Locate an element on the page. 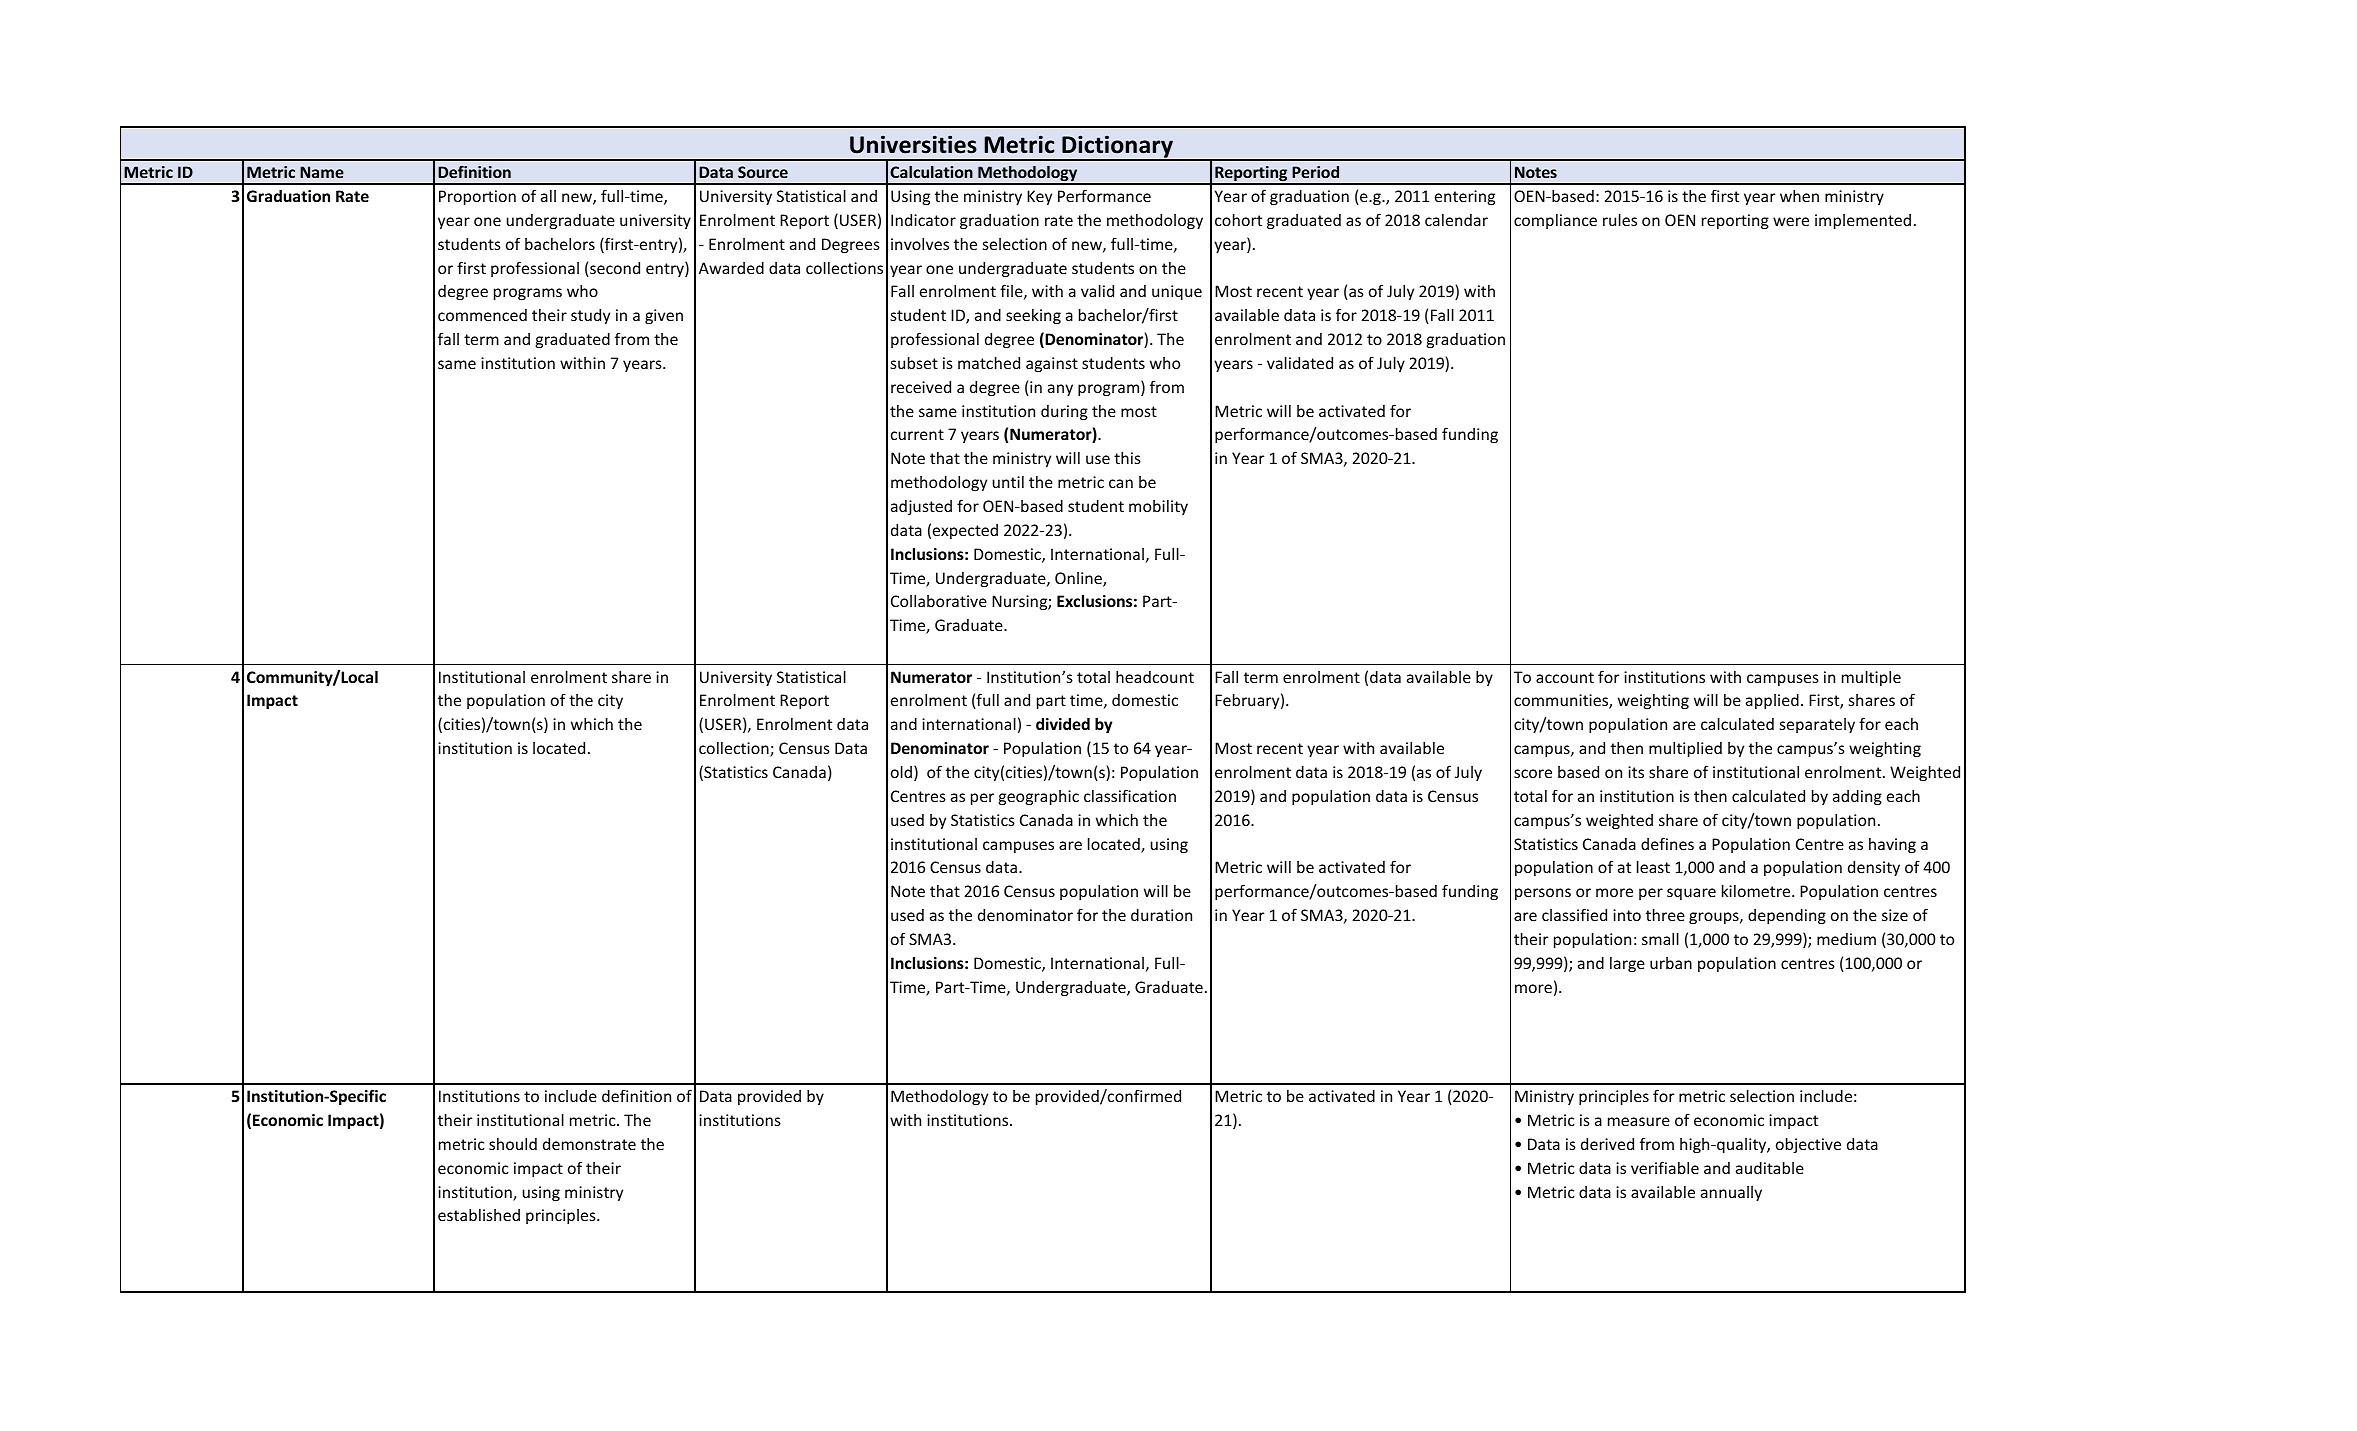 This document has height=1431, width=2357. Proportion is located at coordinates (477, 197).
